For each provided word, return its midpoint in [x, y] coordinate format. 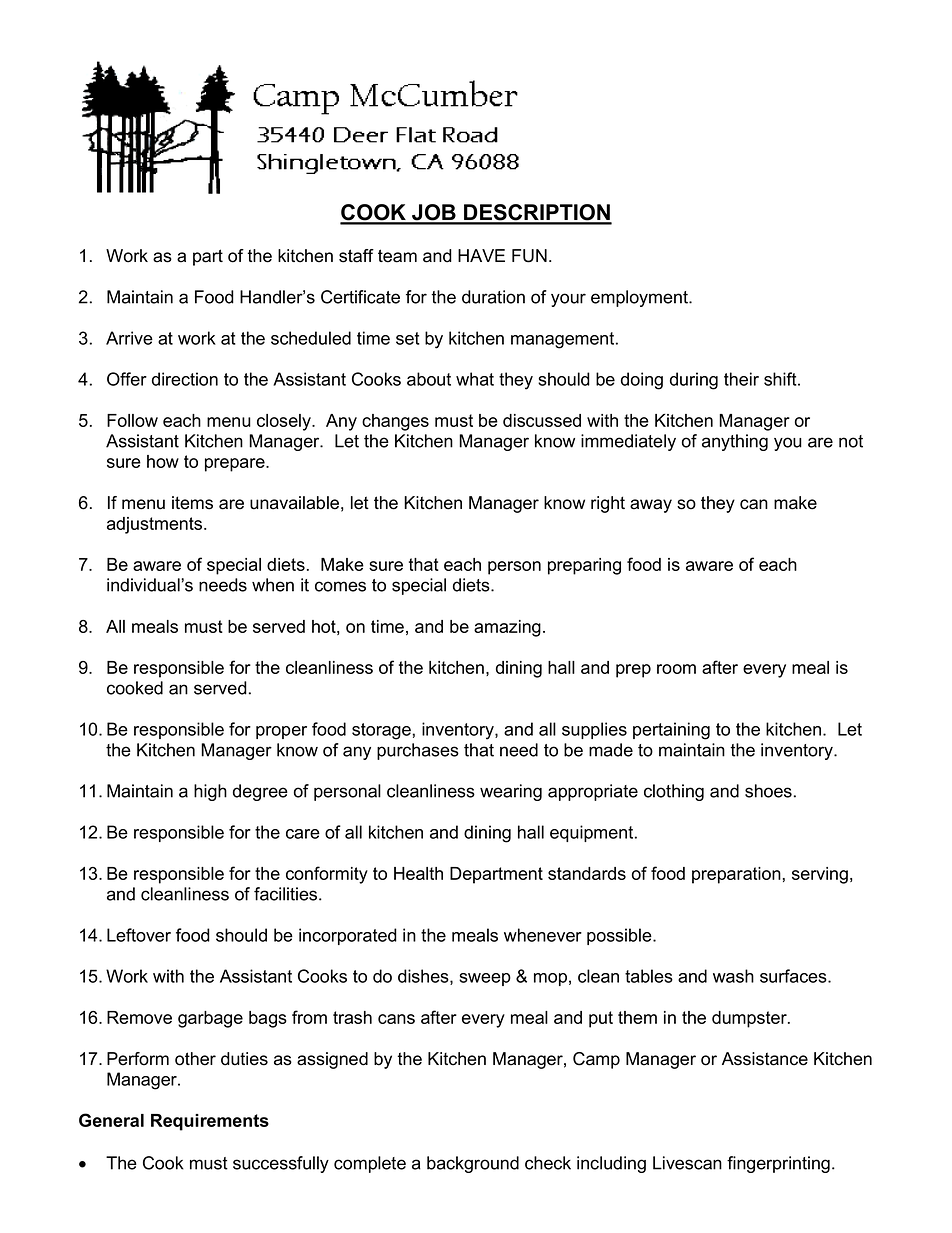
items [192, 503]
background [473, 1164]
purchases [418, 751]
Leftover [139, 935]
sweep [485, 979]
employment [640, 298]
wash [733, 976]
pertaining [671, 731]
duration [493, 297]
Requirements [210, 1122]
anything [735, 442]
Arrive [129, 338]
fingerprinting [778, 1164]
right [608, 504]
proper [281, 732]
